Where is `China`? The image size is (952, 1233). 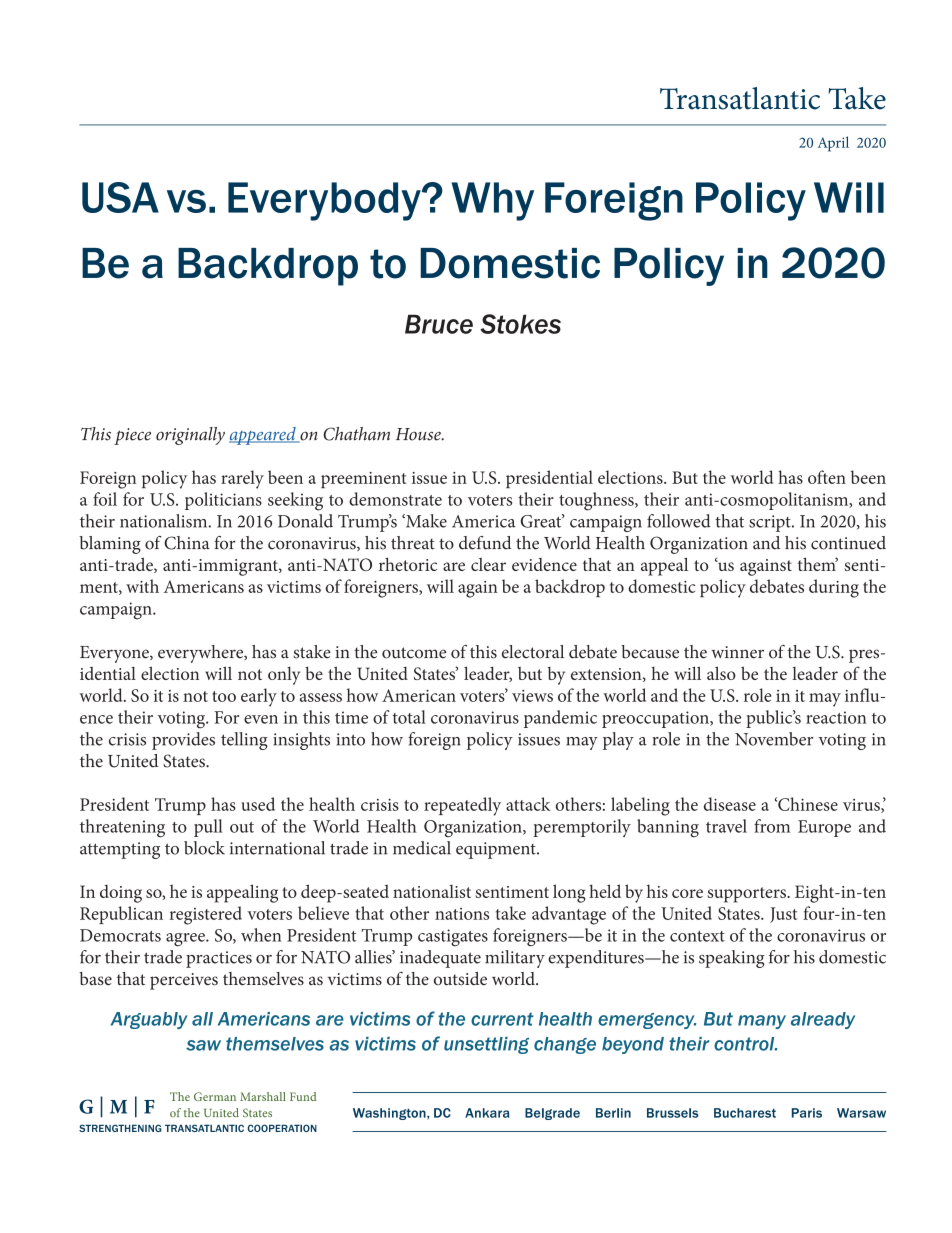 China is located at coordinates (187, 543).
